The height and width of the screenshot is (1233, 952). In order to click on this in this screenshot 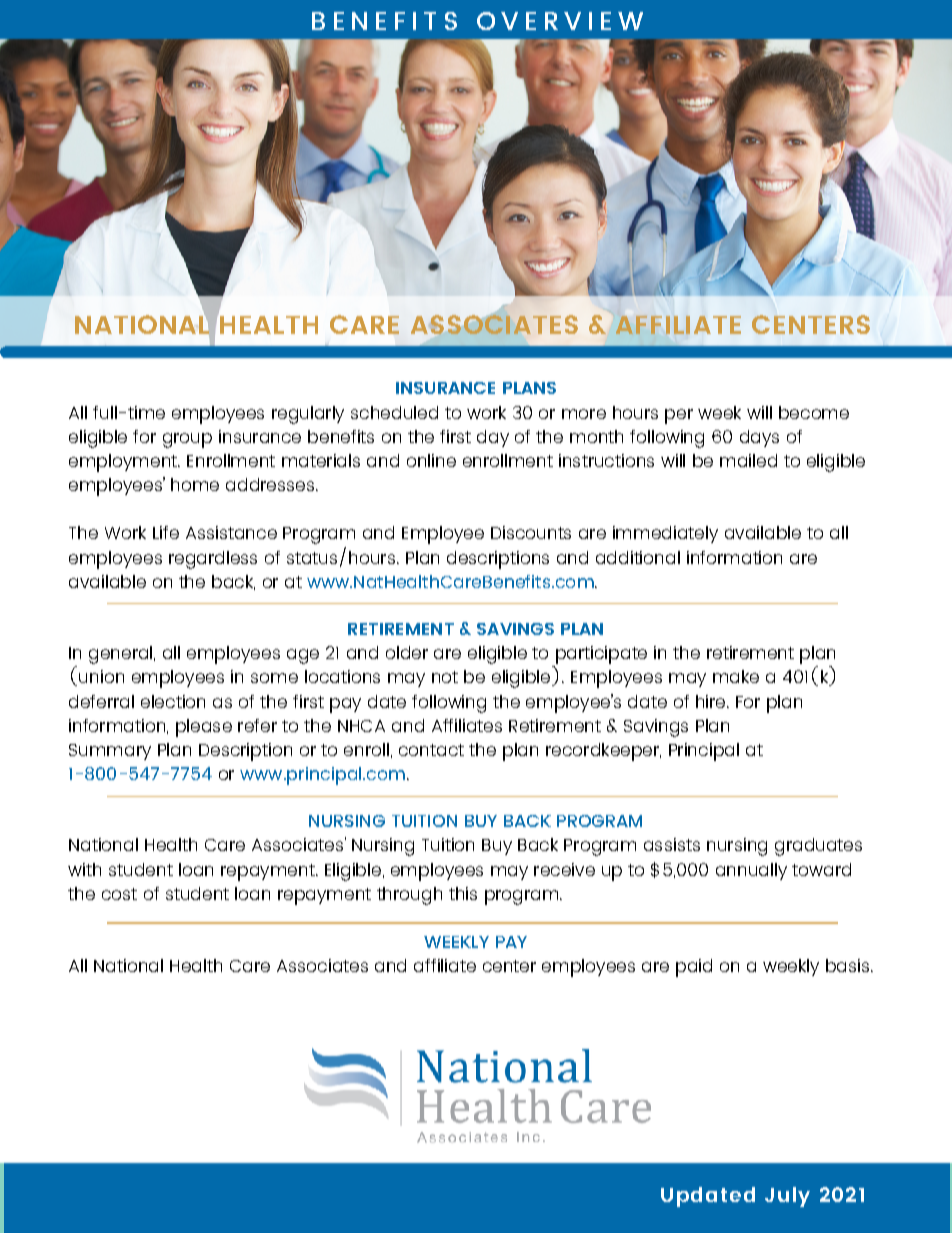, I will do `click(463, 893)`.
